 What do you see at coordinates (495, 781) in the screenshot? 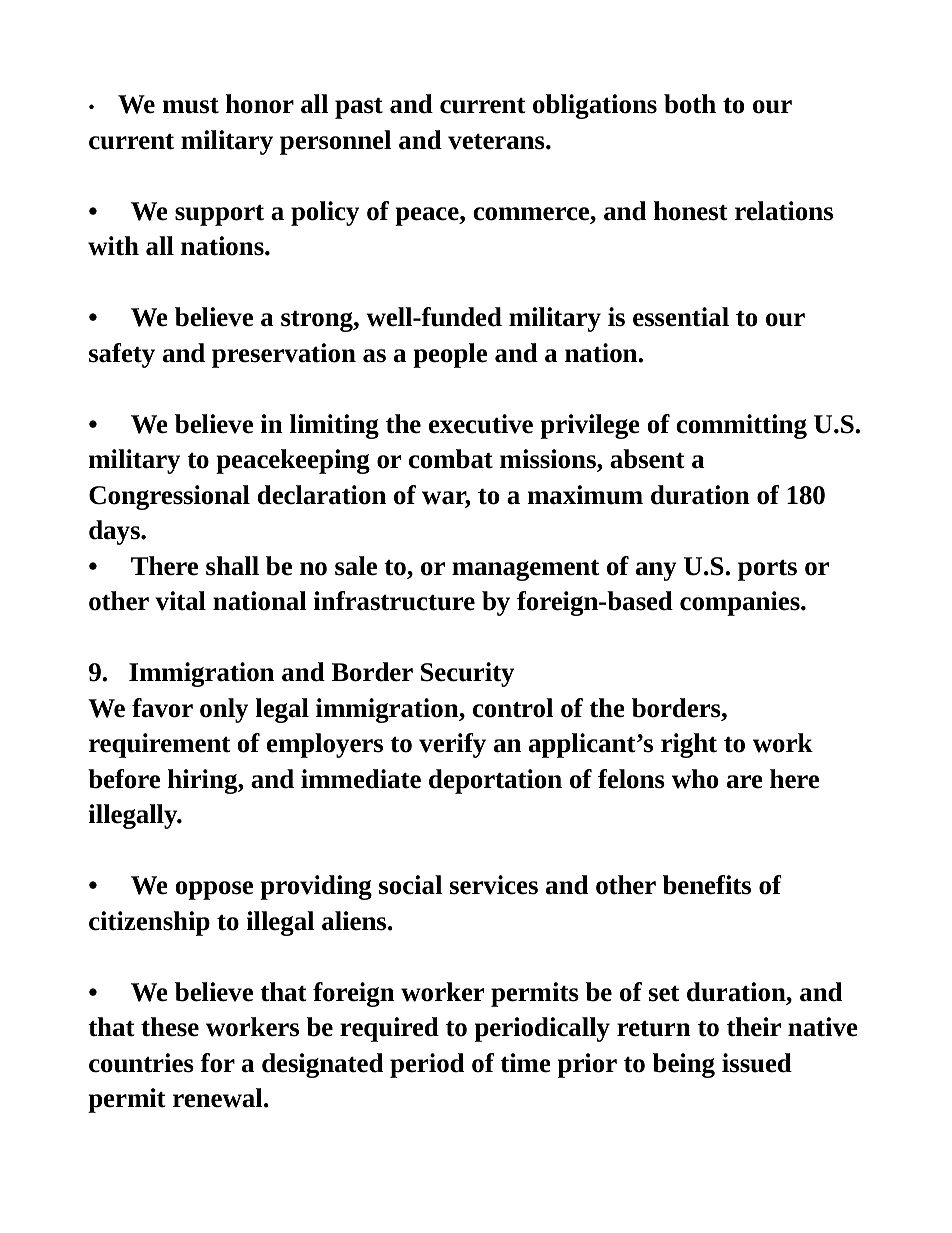
I see `deportation` at bounding box center [495, 781].
